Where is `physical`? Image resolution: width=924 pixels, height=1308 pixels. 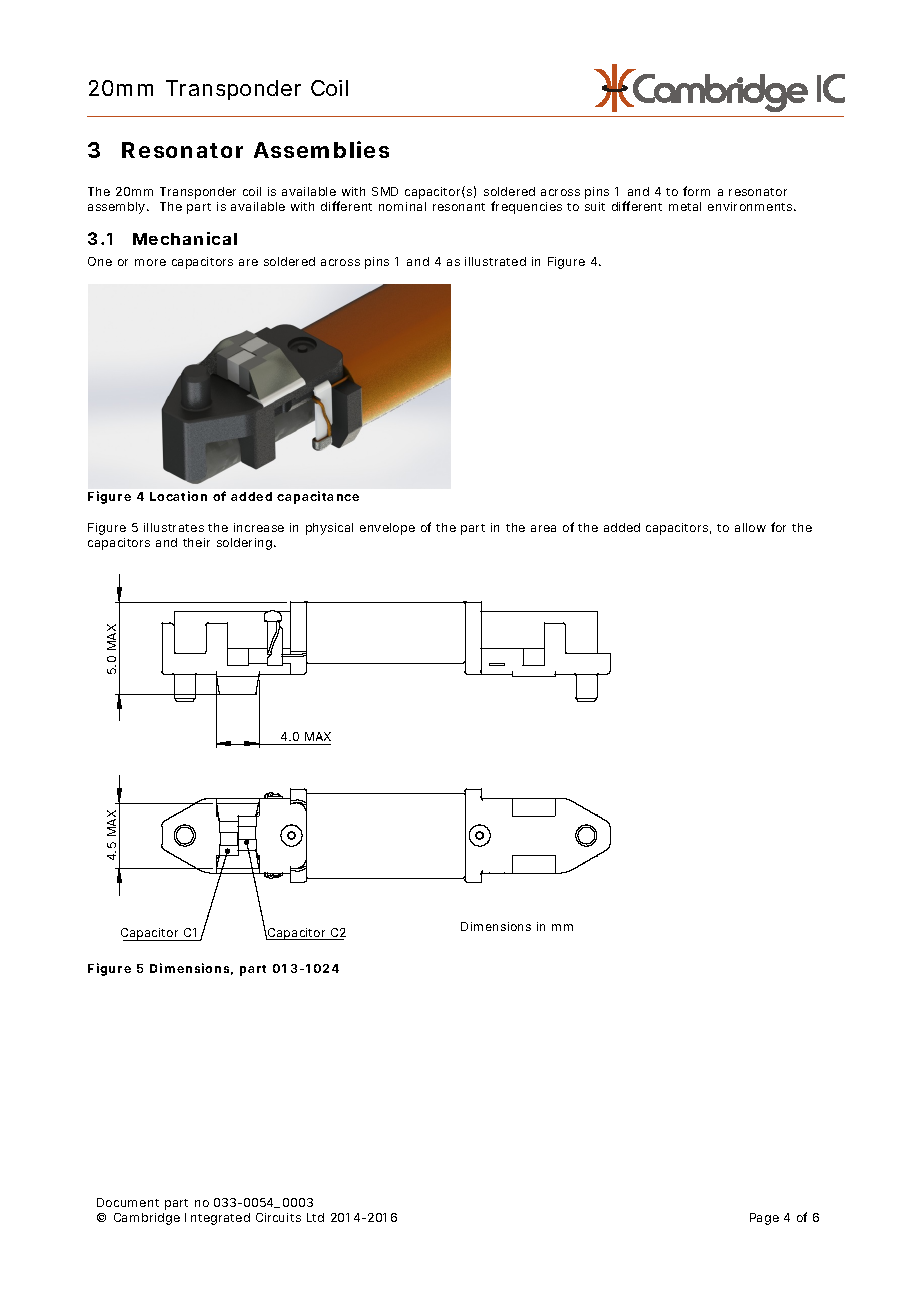 physical is located at coordinates (329, 529).
